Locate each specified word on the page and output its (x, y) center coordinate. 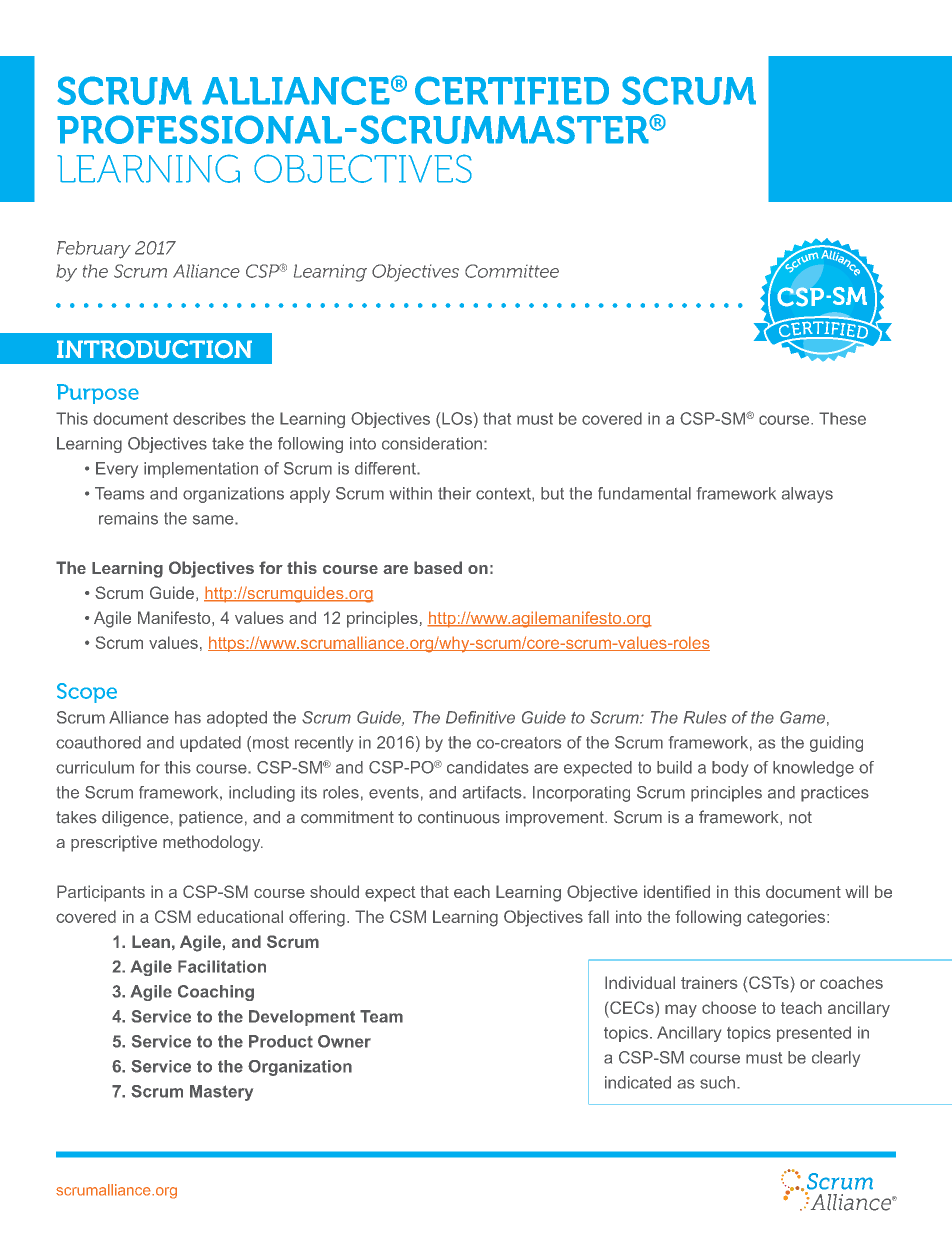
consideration (432, 443)
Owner (344, 1041)
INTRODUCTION (154, 349)
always (807, 495)
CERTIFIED (512, 90)
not (800, 817)
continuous (459, 817)
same (214, 520)
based (438, 567)
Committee (512, 271)
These (842, 418)
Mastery (221, 1093)
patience (211, 819)
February (94, 250)
